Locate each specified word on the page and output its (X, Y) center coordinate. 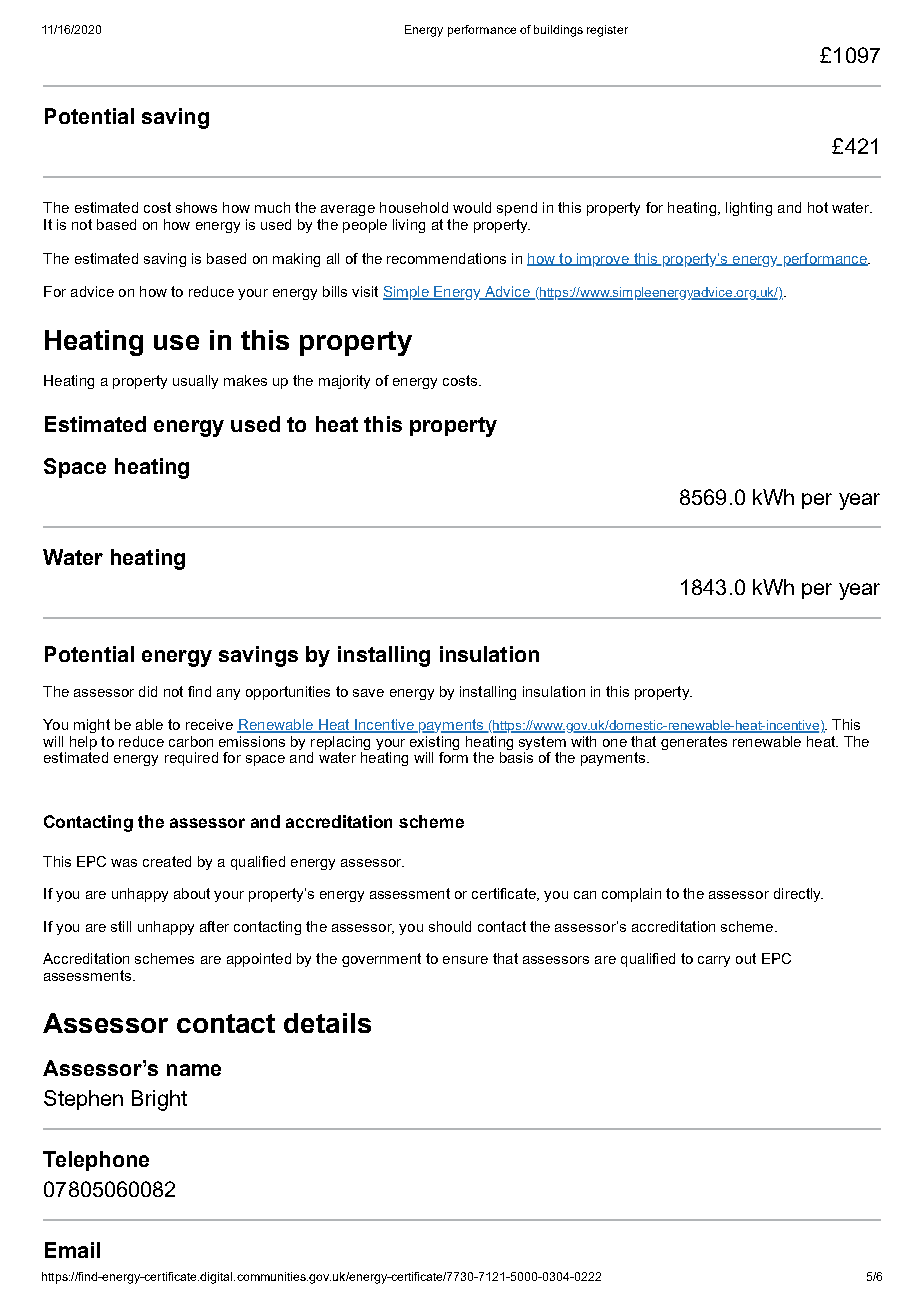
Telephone (96, 1161)
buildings (558, 31)
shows (196, 207)
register (607, 31)
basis (516, 757)
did (148, 691)
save (368, 693)
